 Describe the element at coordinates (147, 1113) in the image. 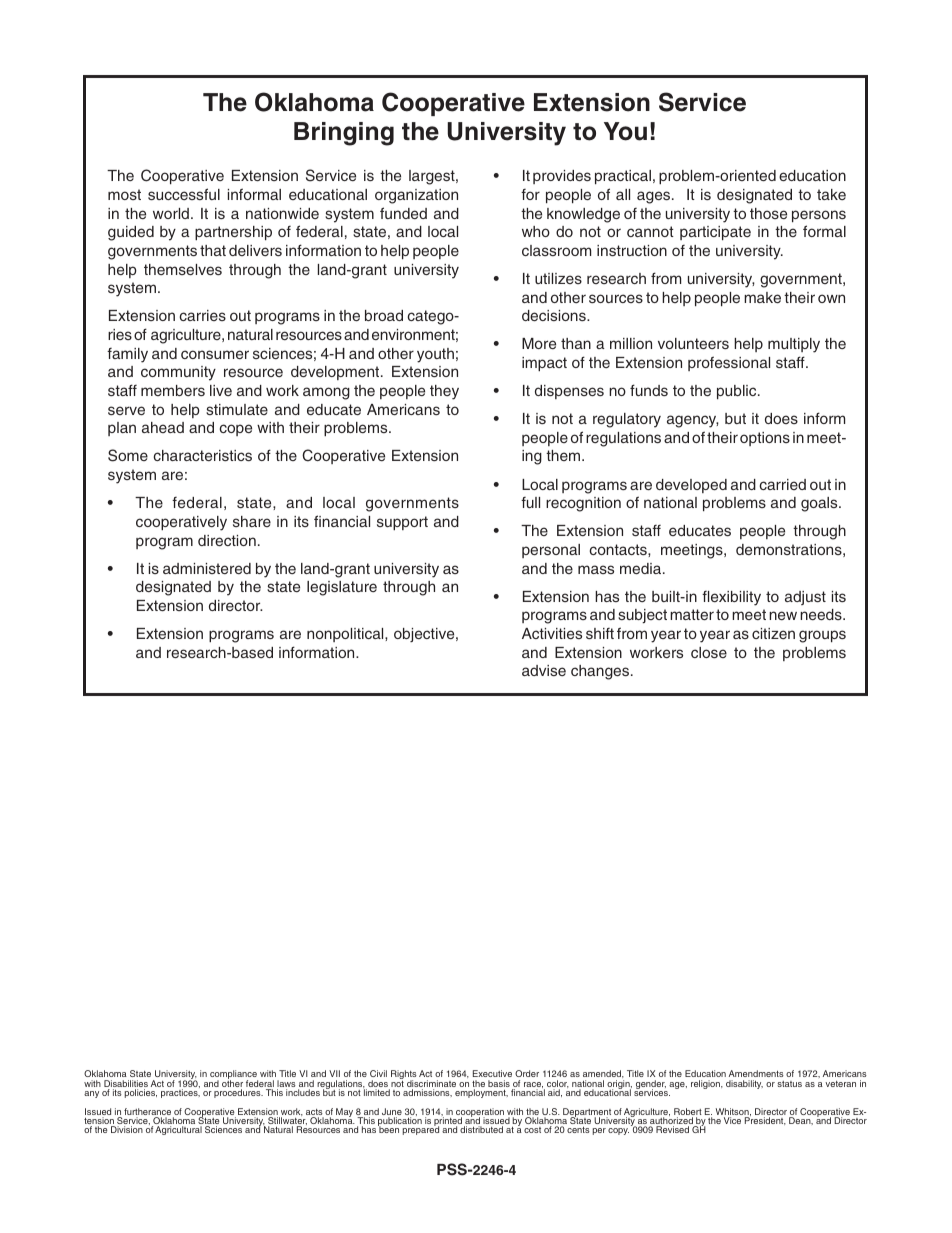

I see `furtherance` at that location.
